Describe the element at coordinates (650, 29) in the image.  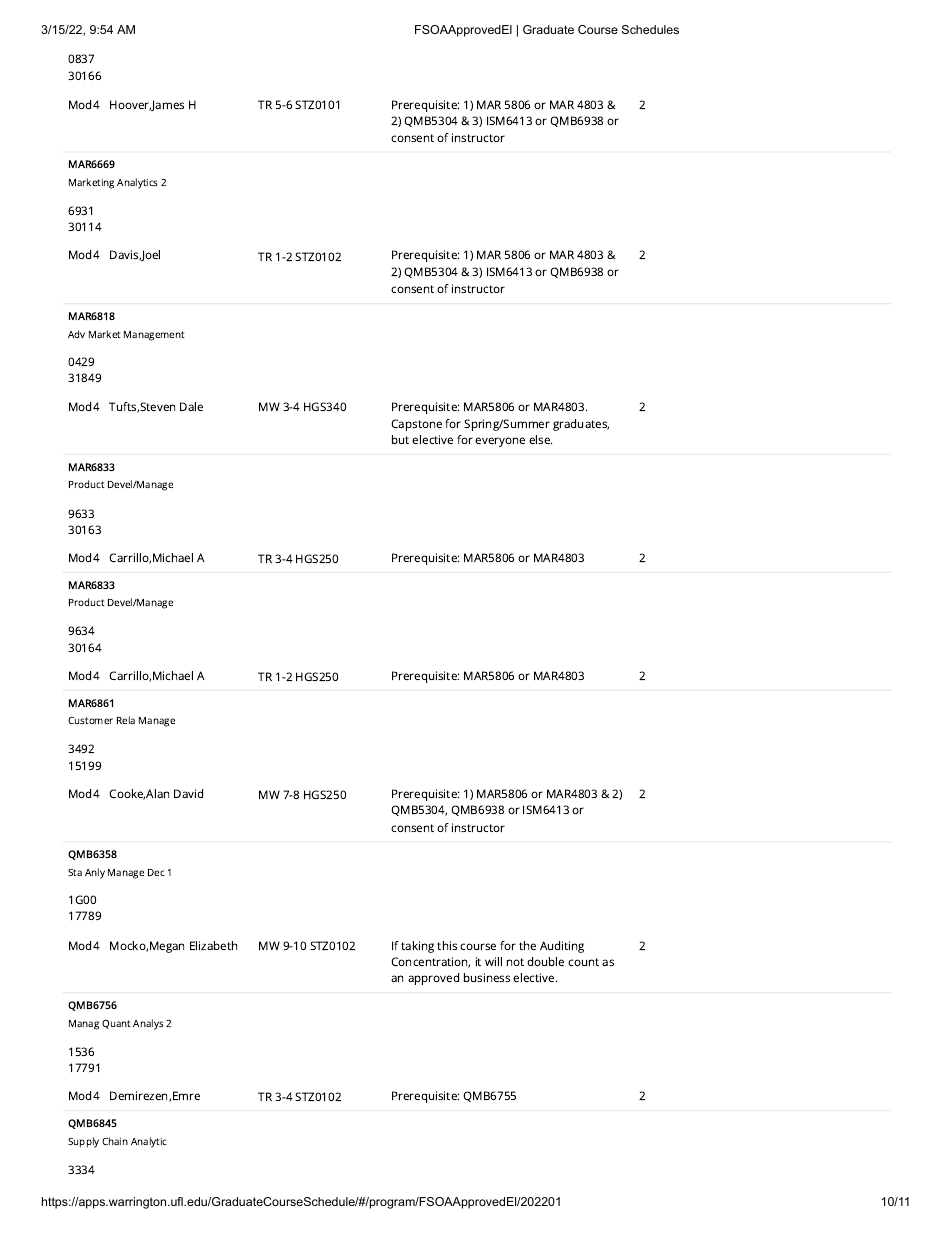
I see `Schedules` at that location.
